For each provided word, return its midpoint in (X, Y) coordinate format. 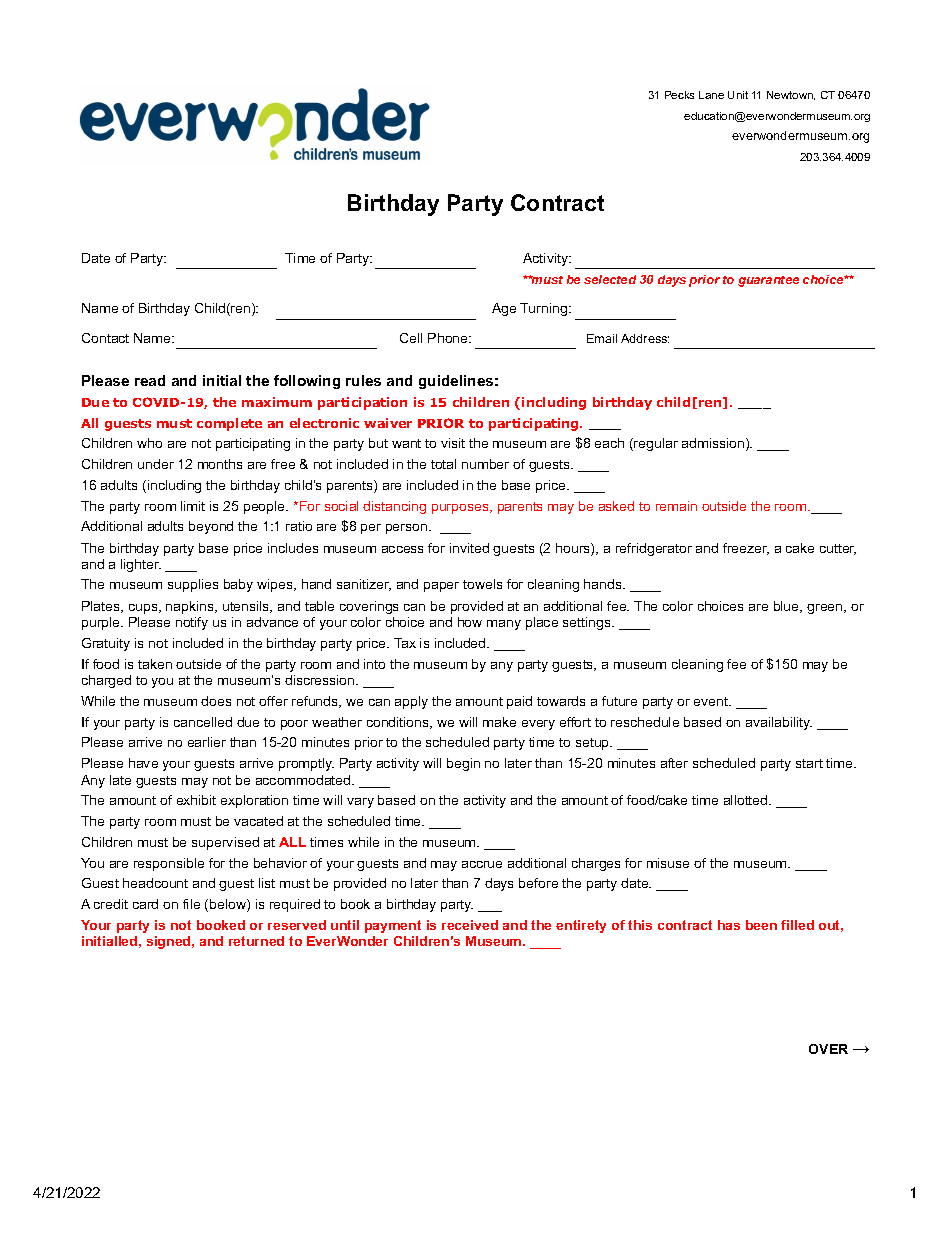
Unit (738, 95)
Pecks (679, 95)
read (150, 380)
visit (453, 443)
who (149, 443)
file (191, 904)
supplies (193, 585)
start (809, 763)
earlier (207, 742)
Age (504, 309)
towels (482, 584)
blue (788, 607)
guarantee (768, 281)
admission (714, 444)
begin (463, 764)
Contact (105, 338)
